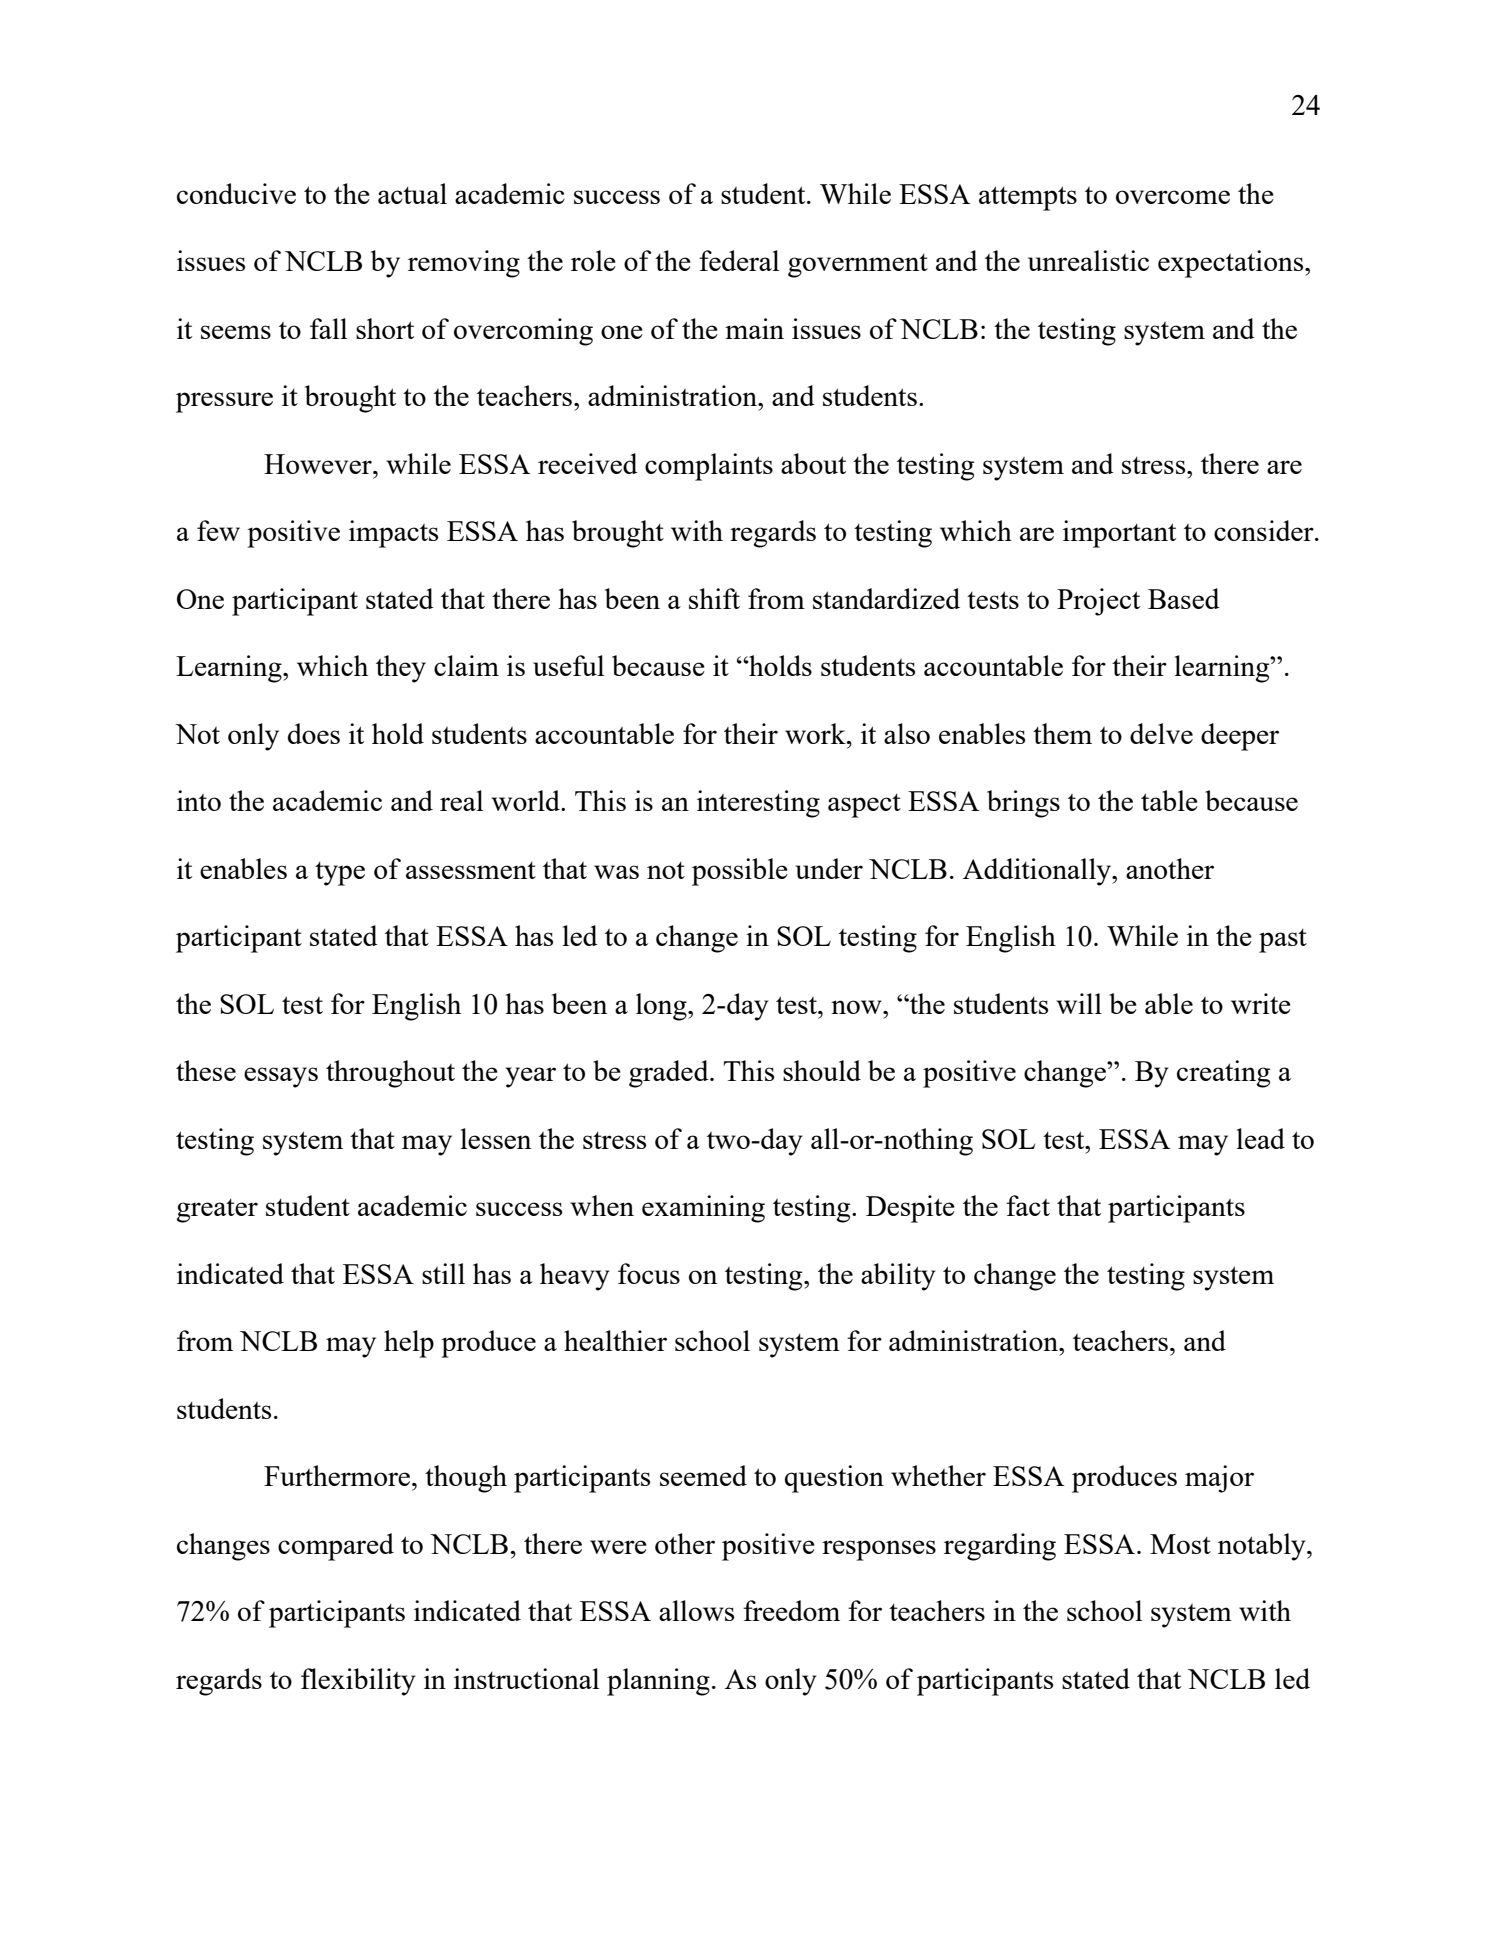 The width and height of the image is (1497, 1937). Describe the element at coordinates (1079, 1003) in the image. I see `will` at that location.
